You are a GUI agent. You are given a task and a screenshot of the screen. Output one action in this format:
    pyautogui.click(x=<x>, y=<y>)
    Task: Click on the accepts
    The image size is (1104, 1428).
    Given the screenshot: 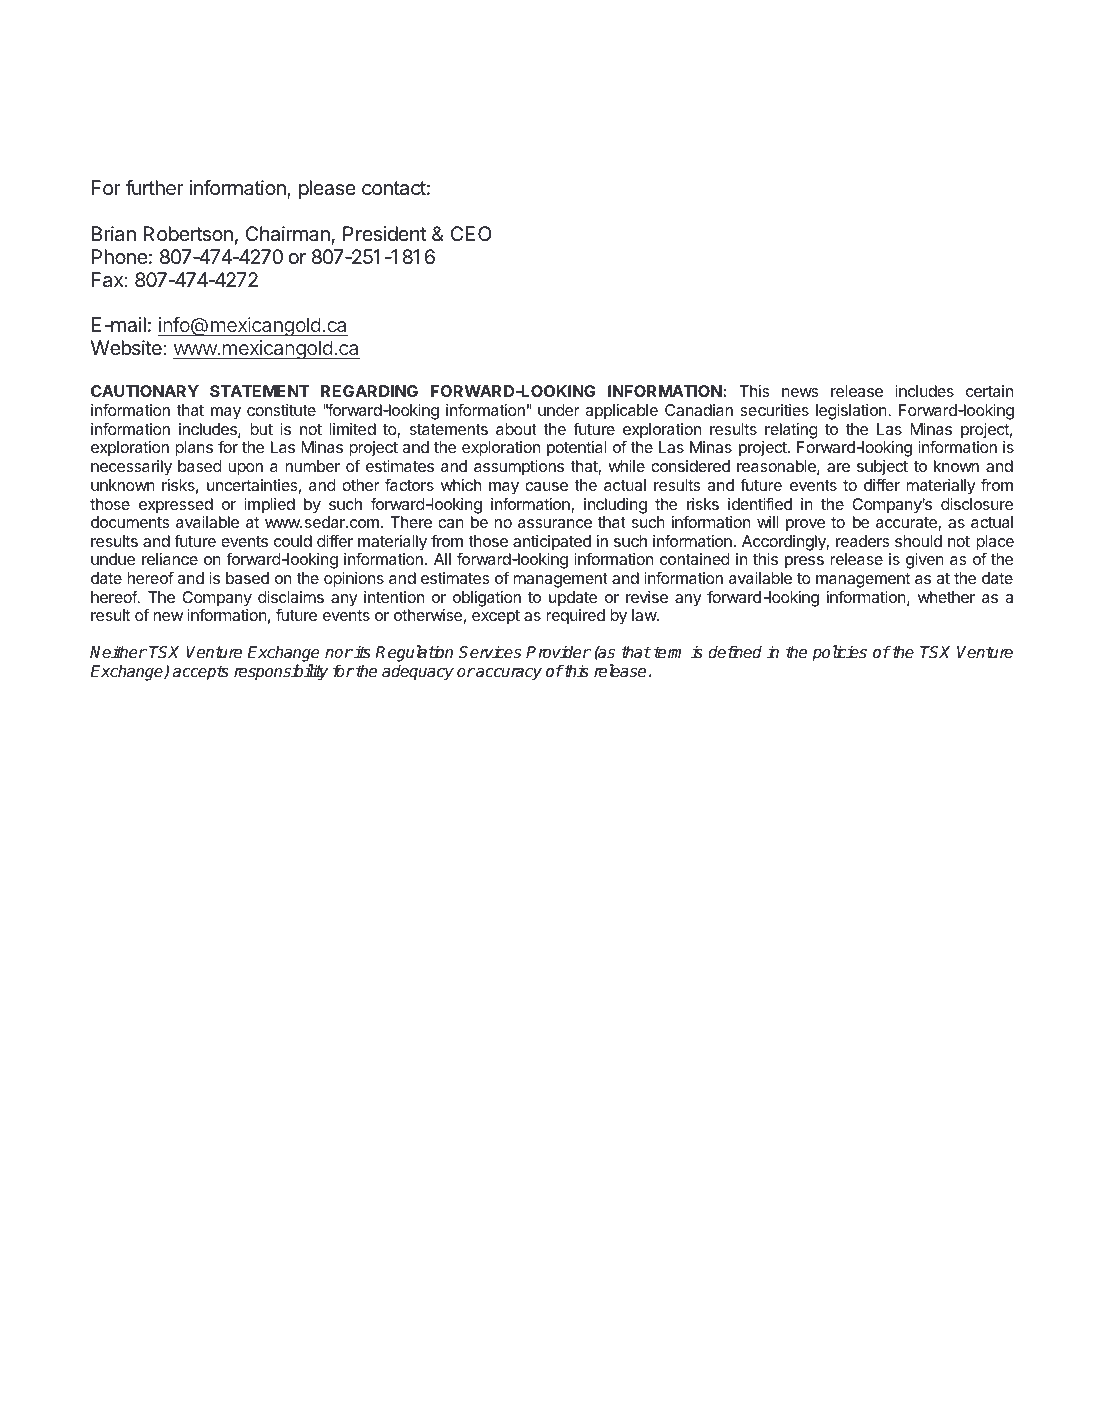 What is the action you would take?
    pyautogui.click(x=201, y=673)
